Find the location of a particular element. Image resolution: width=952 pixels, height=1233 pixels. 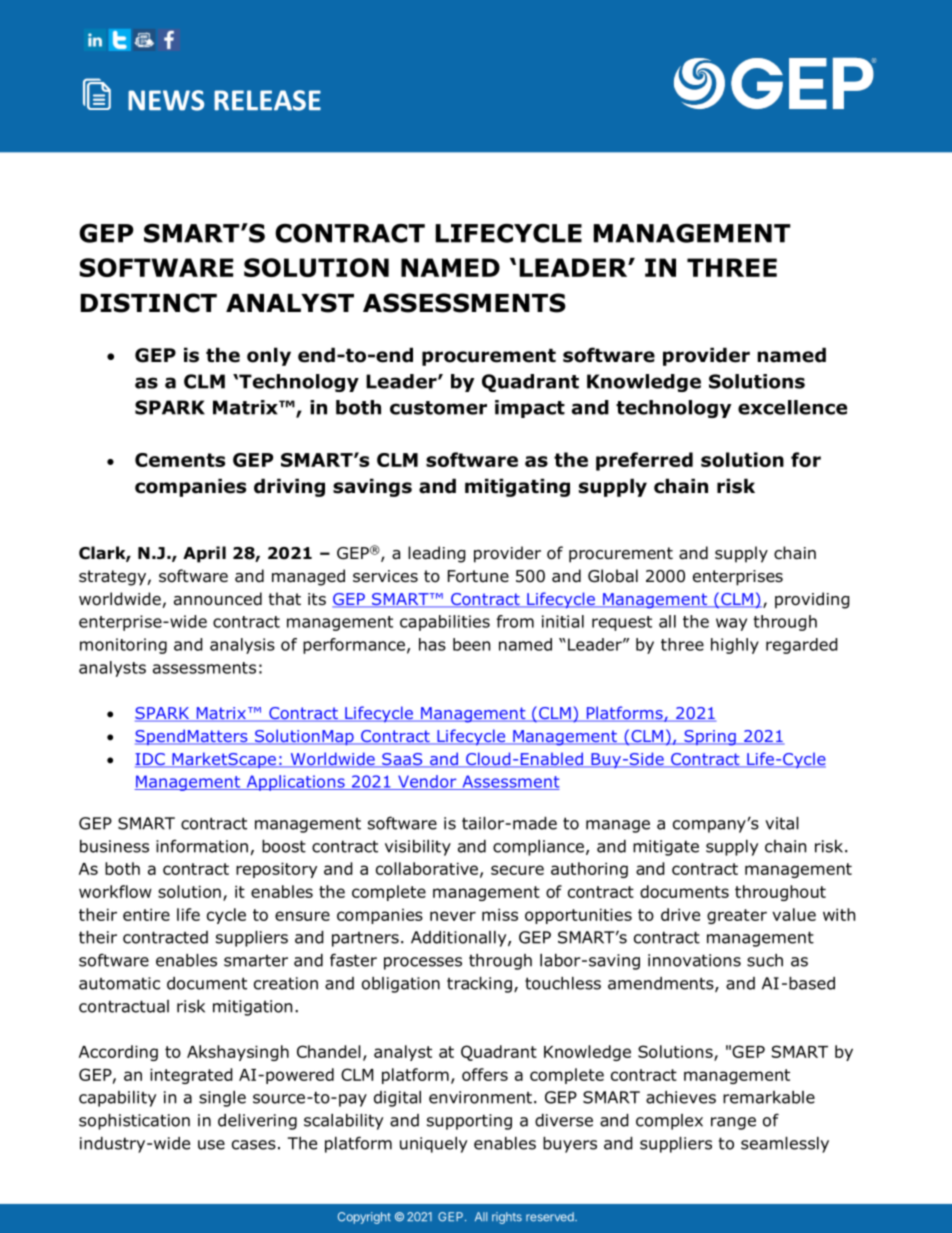

seamlessly is located at coordinates (785, 1145).
